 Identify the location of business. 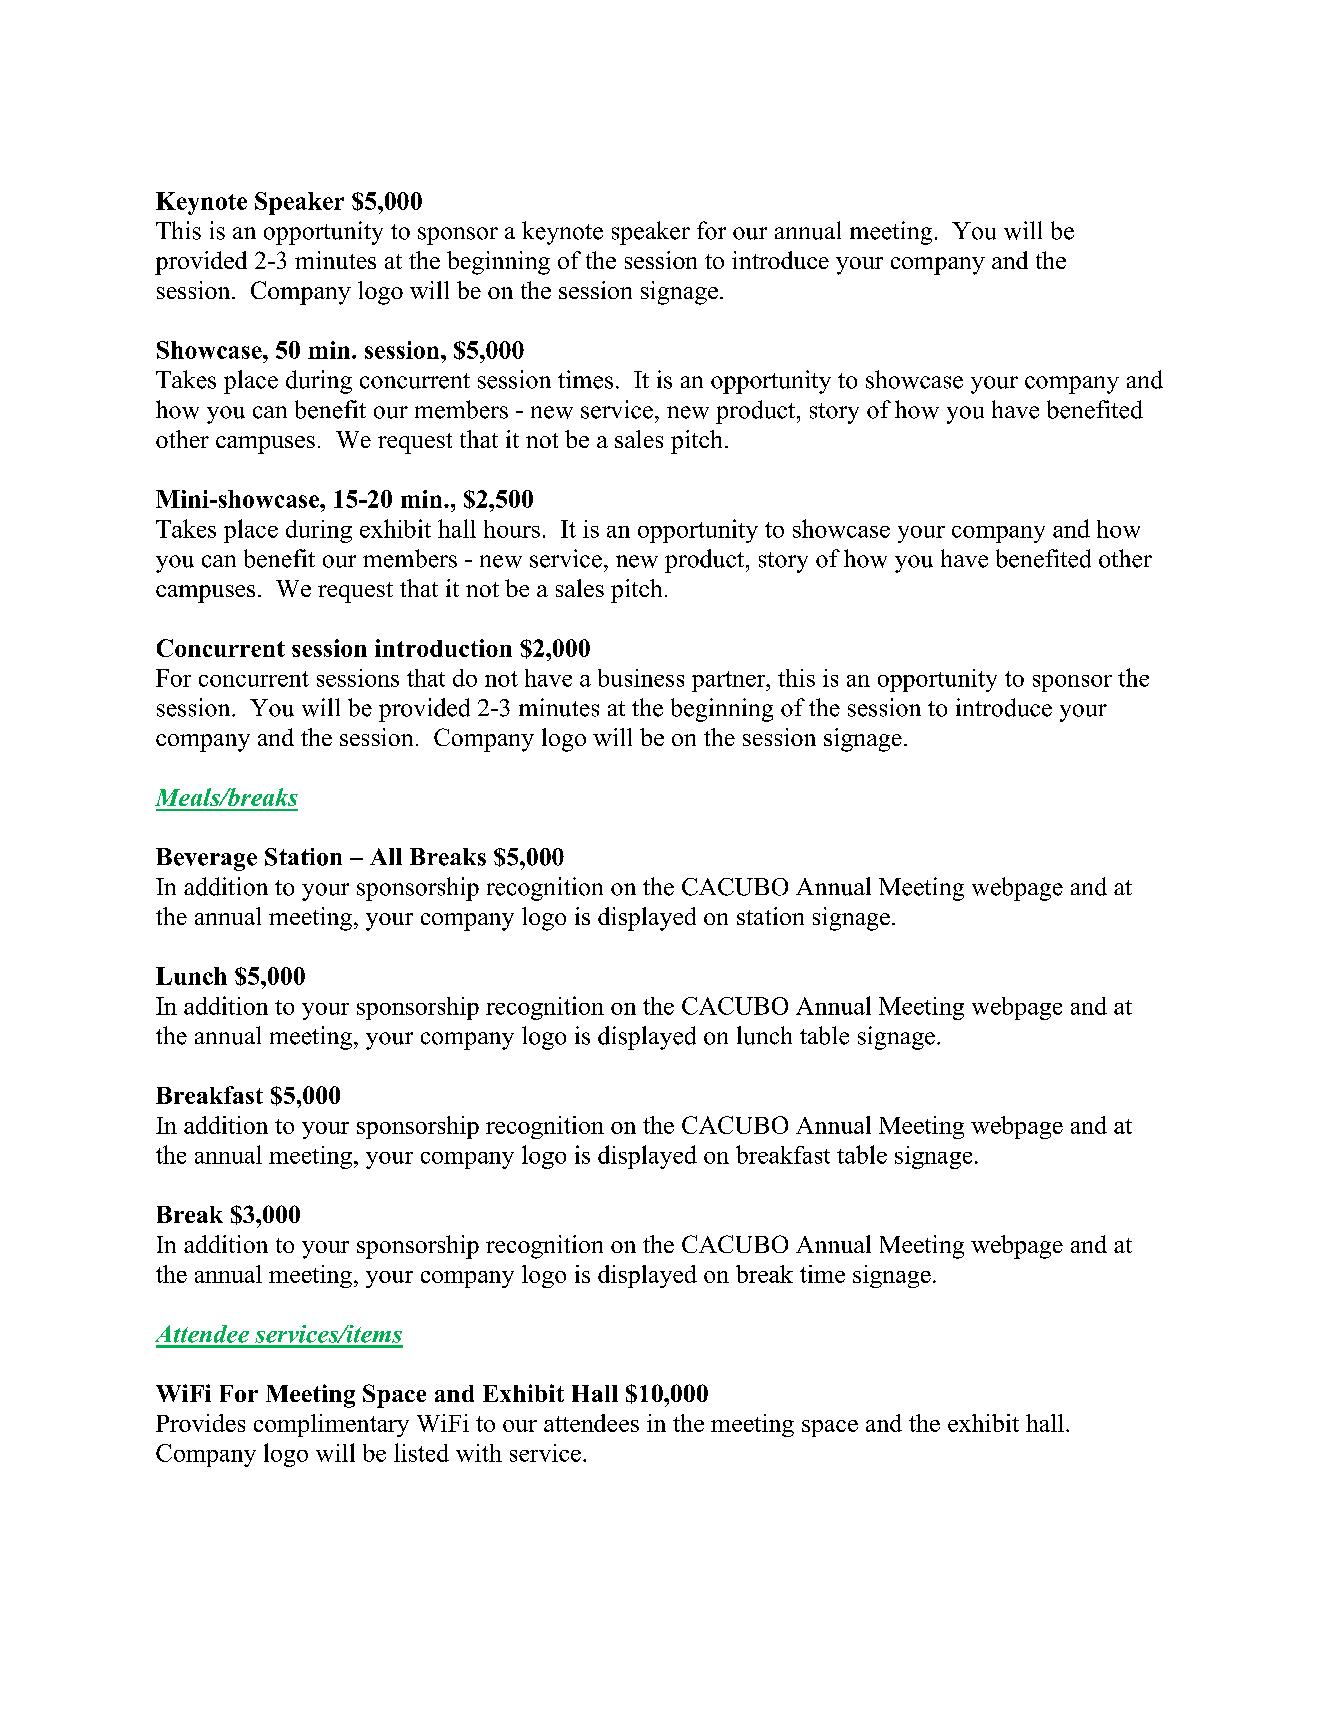
(641, 678).
